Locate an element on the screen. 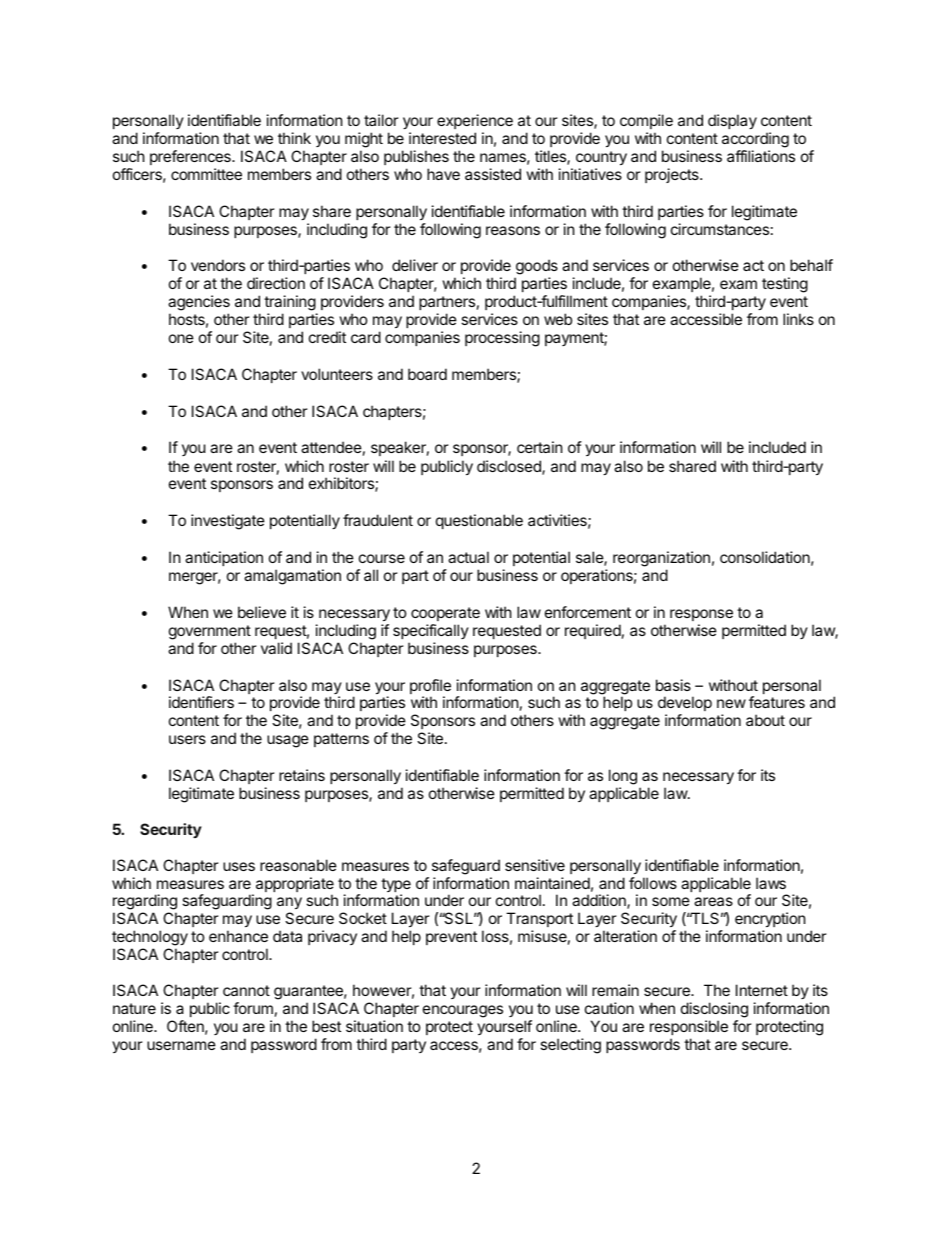 The height and width of the screenshot is (1233, 952). board is located at coordinates (427, 374).
